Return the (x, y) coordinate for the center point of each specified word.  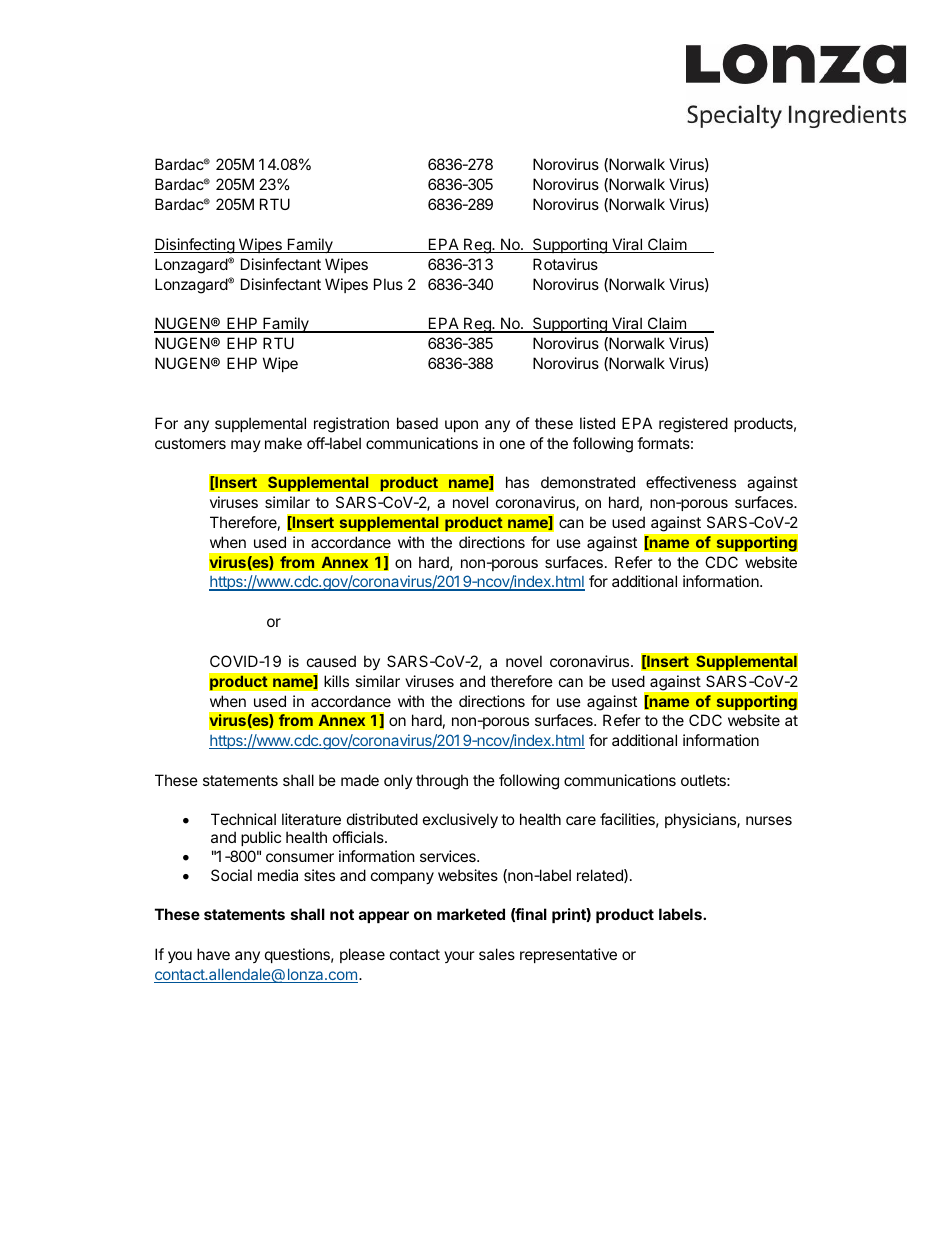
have (213, 954)
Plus (388, 284)
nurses (769, 820)
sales (497, 954)
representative (568, 955)
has (517, 482)
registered (693, 425)
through (442, 782)
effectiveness (691, 482)
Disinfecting (195, 246)
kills (336, 681)
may (246, 446)
